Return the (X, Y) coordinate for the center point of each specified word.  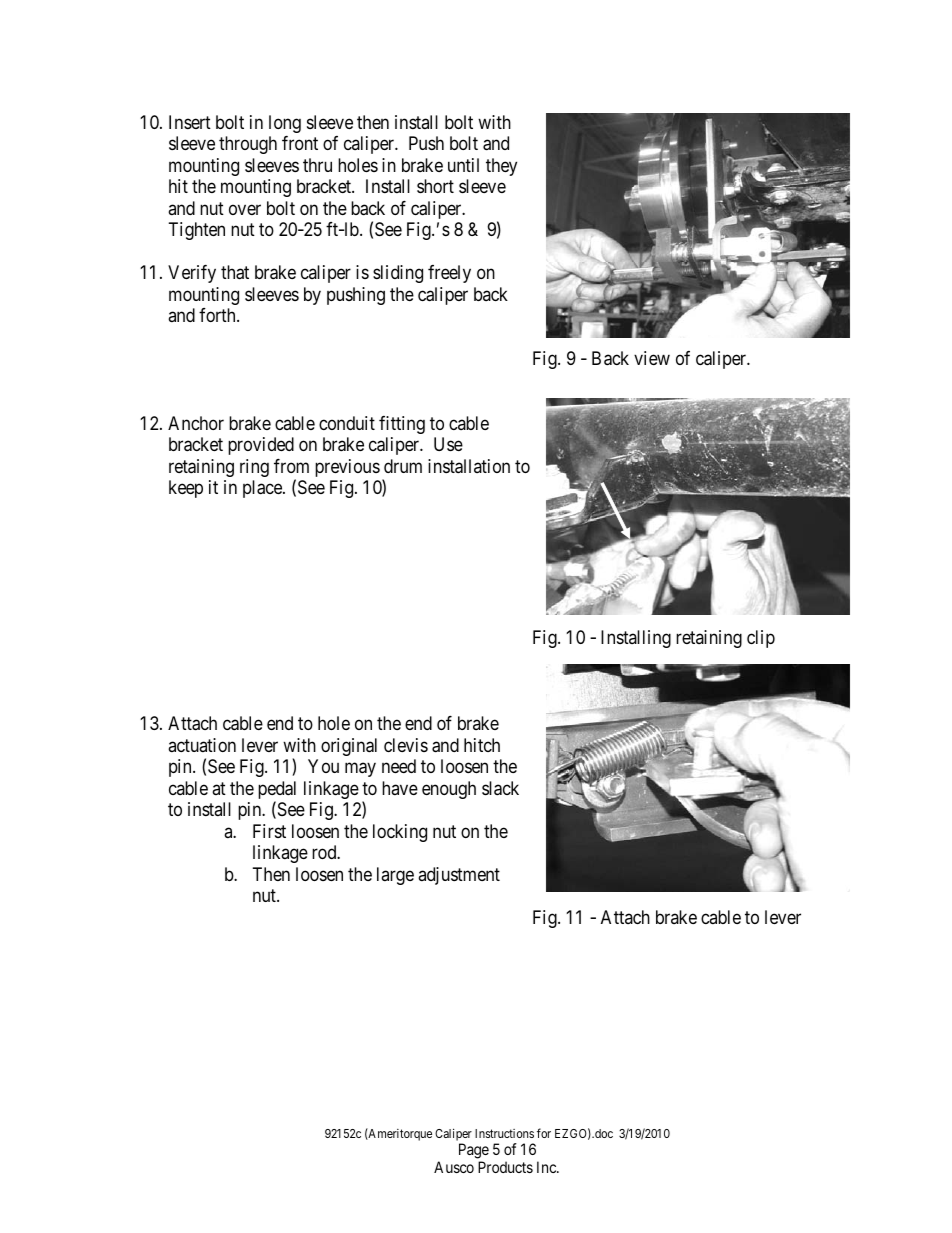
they (501, 167)
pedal (277, 791)
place (263, 489)
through (248, 145)
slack (500, 788)
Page (474, 1151)
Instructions (504, 1133)
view (652, 358)
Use (448, 444)
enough (449, 790)
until (463, 165)
